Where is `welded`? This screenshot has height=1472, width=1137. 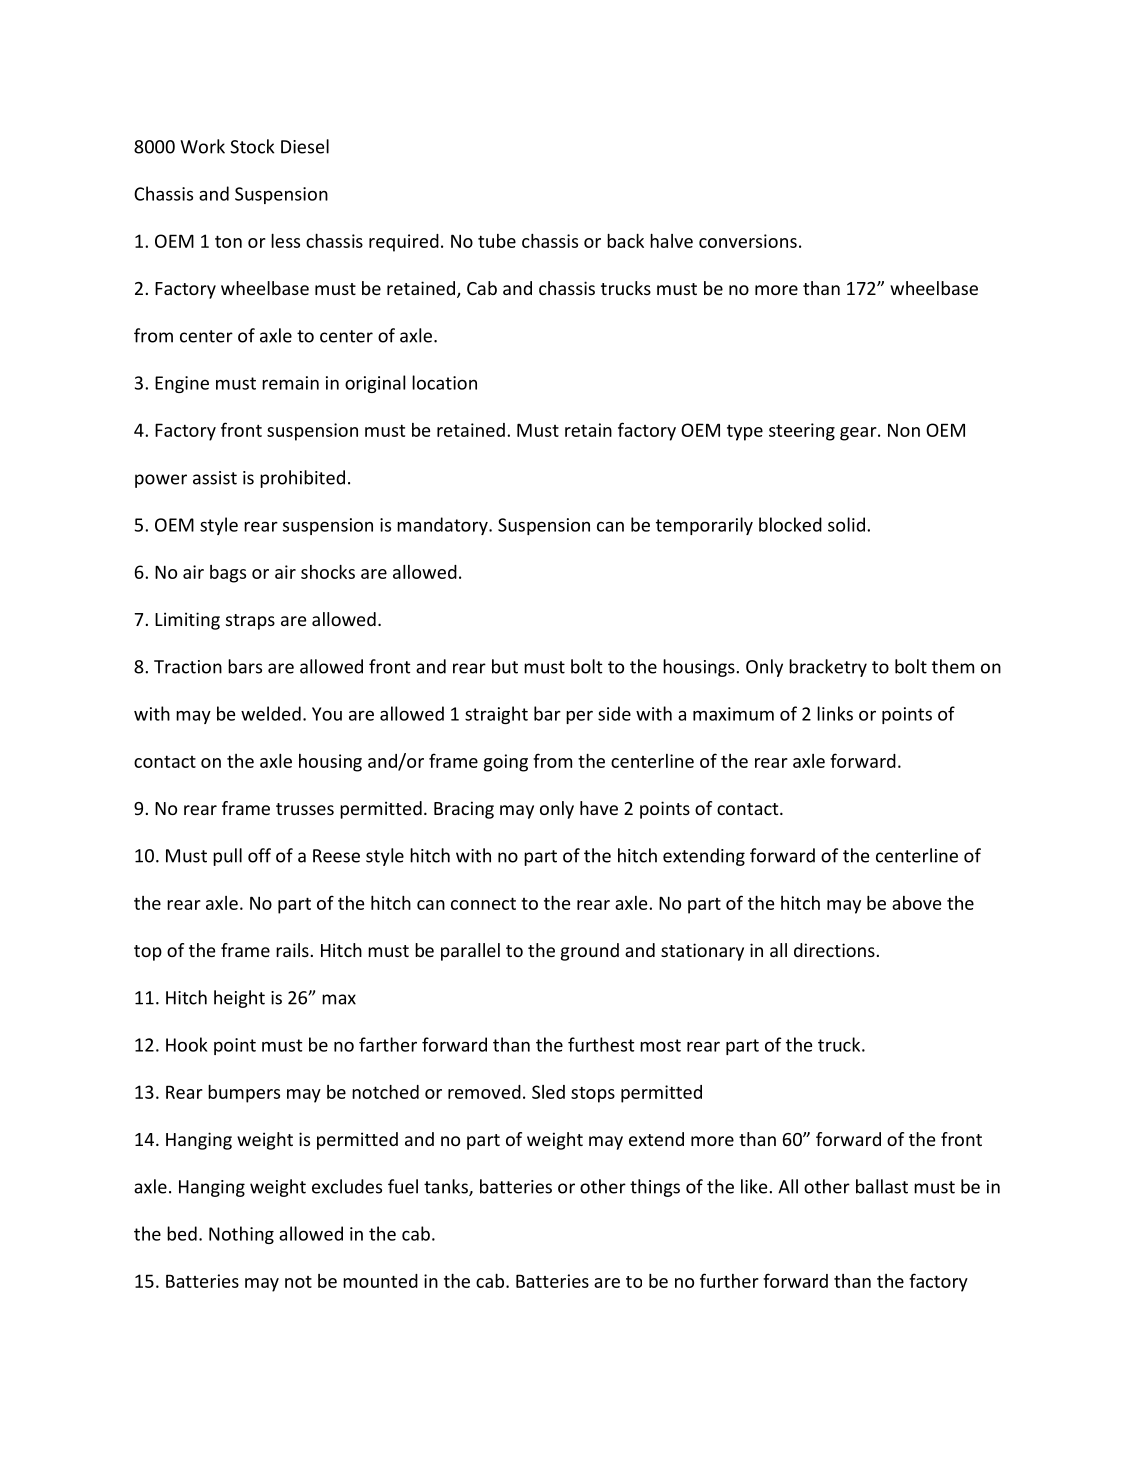
welded is located at coordinates (271, 713).
